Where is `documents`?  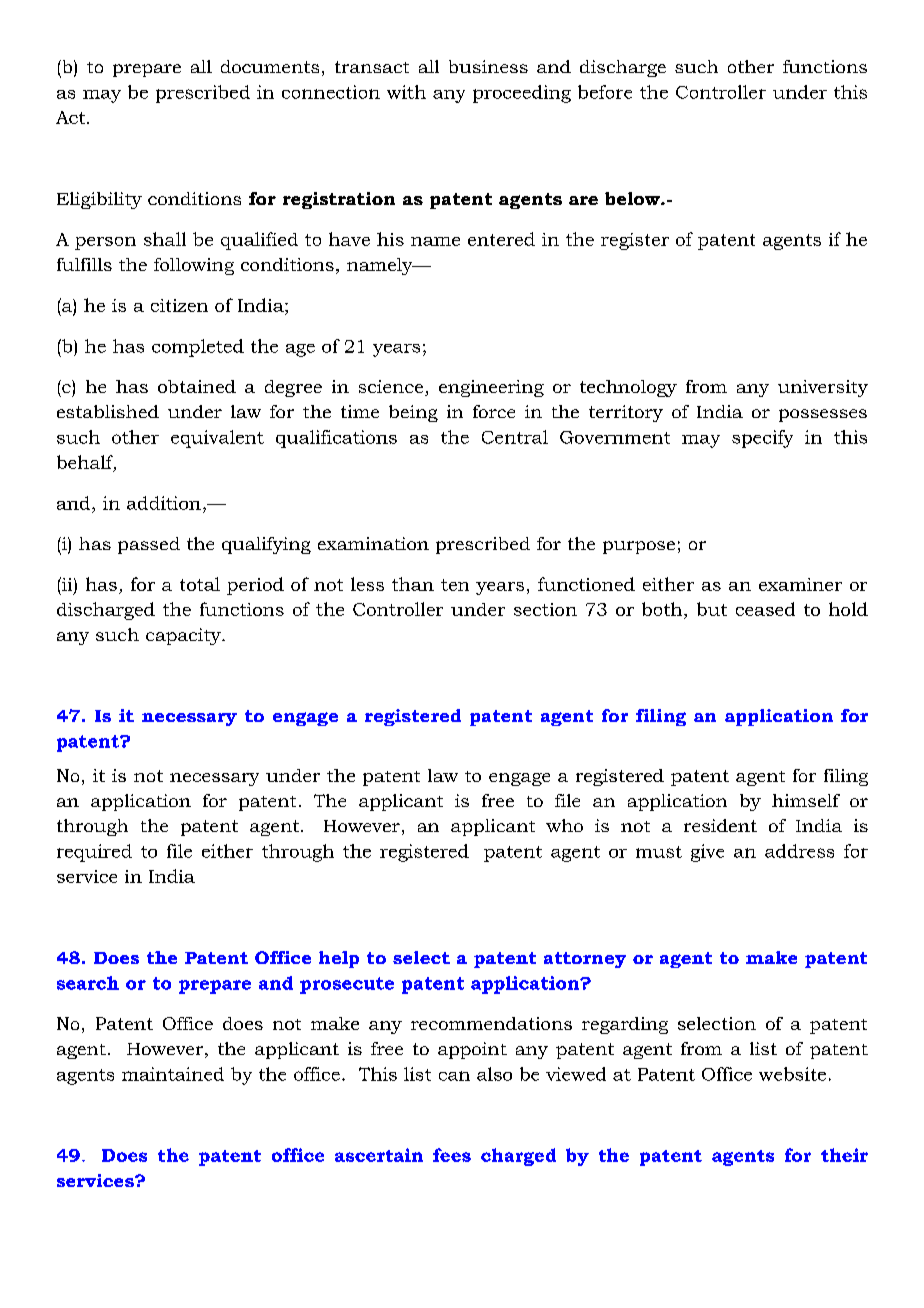 documents is located at coordinates (270, 66).
